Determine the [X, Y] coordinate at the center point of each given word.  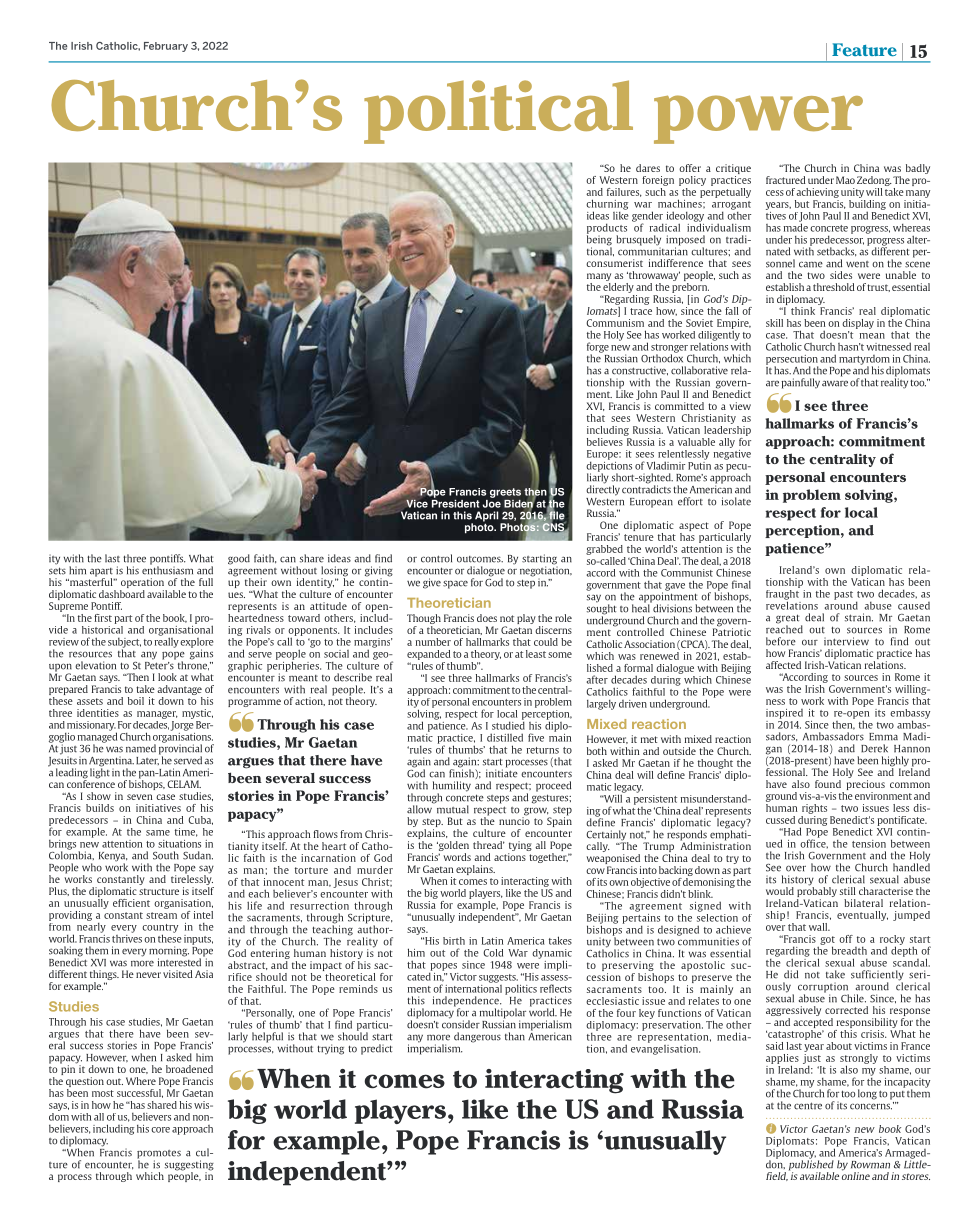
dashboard [122, 594]
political [498, 112]
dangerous [477, 1037]
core [160, 1130]
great [789, 620]
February [166, 47]
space [455, 584]
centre [808, 1106]
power [758, 119]
